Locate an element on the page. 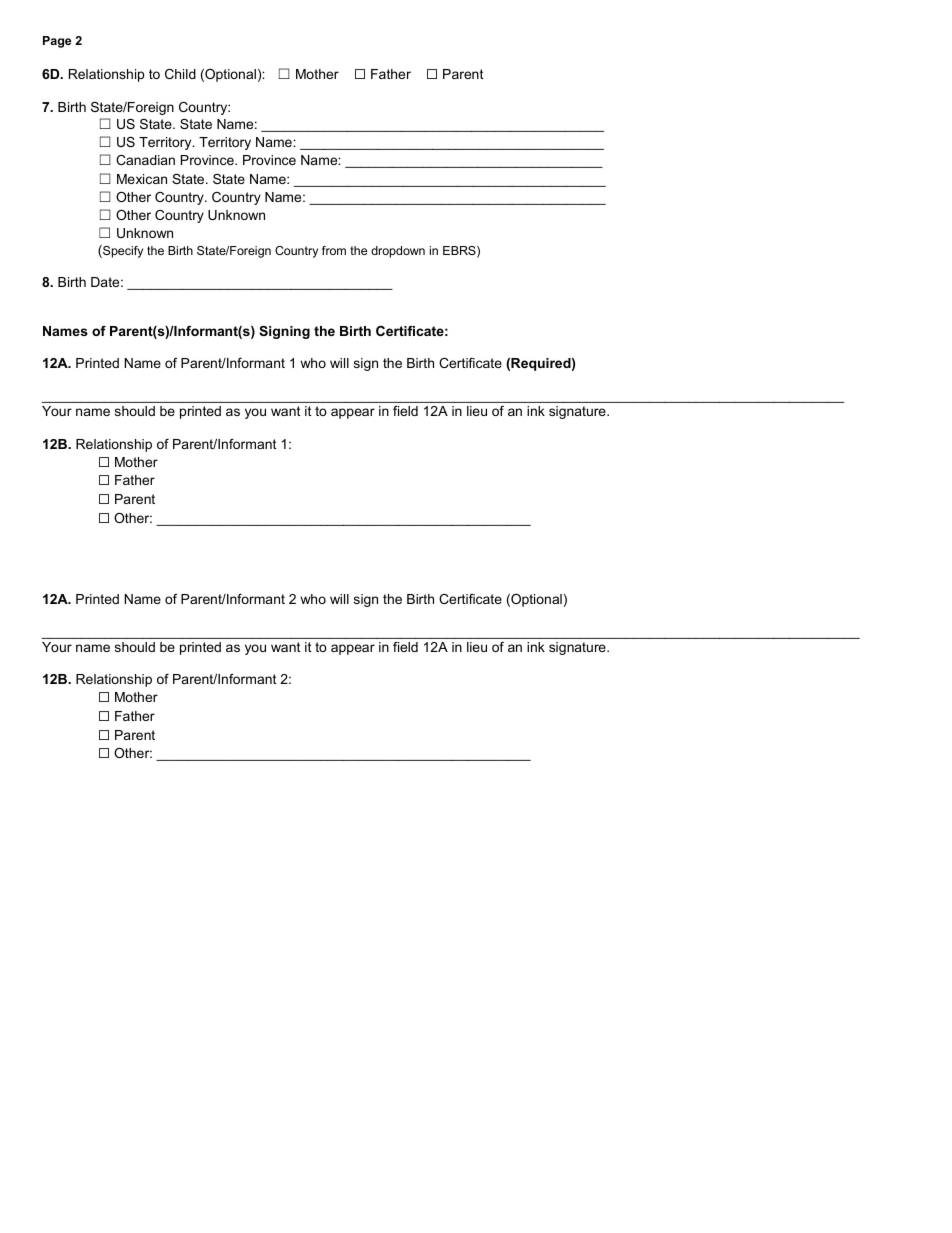 The width and height of the image is (952, 1233). from is located at coordinates (334, 250).
